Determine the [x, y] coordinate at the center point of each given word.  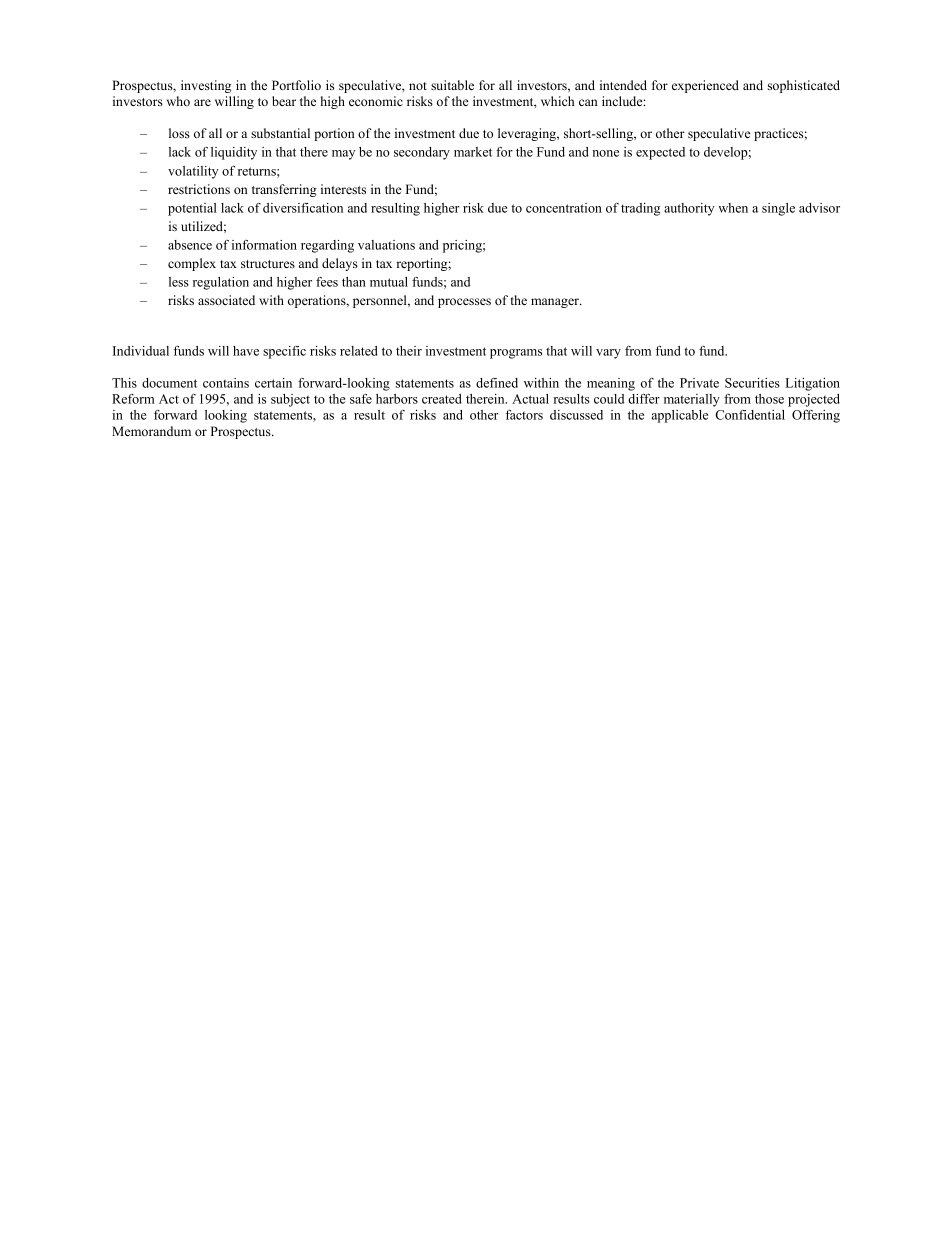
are [202, 102]
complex [192, 264]
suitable [452, 85]
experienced [705, 86]
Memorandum [151, 431]
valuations [386, 245]
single [778, 209]
